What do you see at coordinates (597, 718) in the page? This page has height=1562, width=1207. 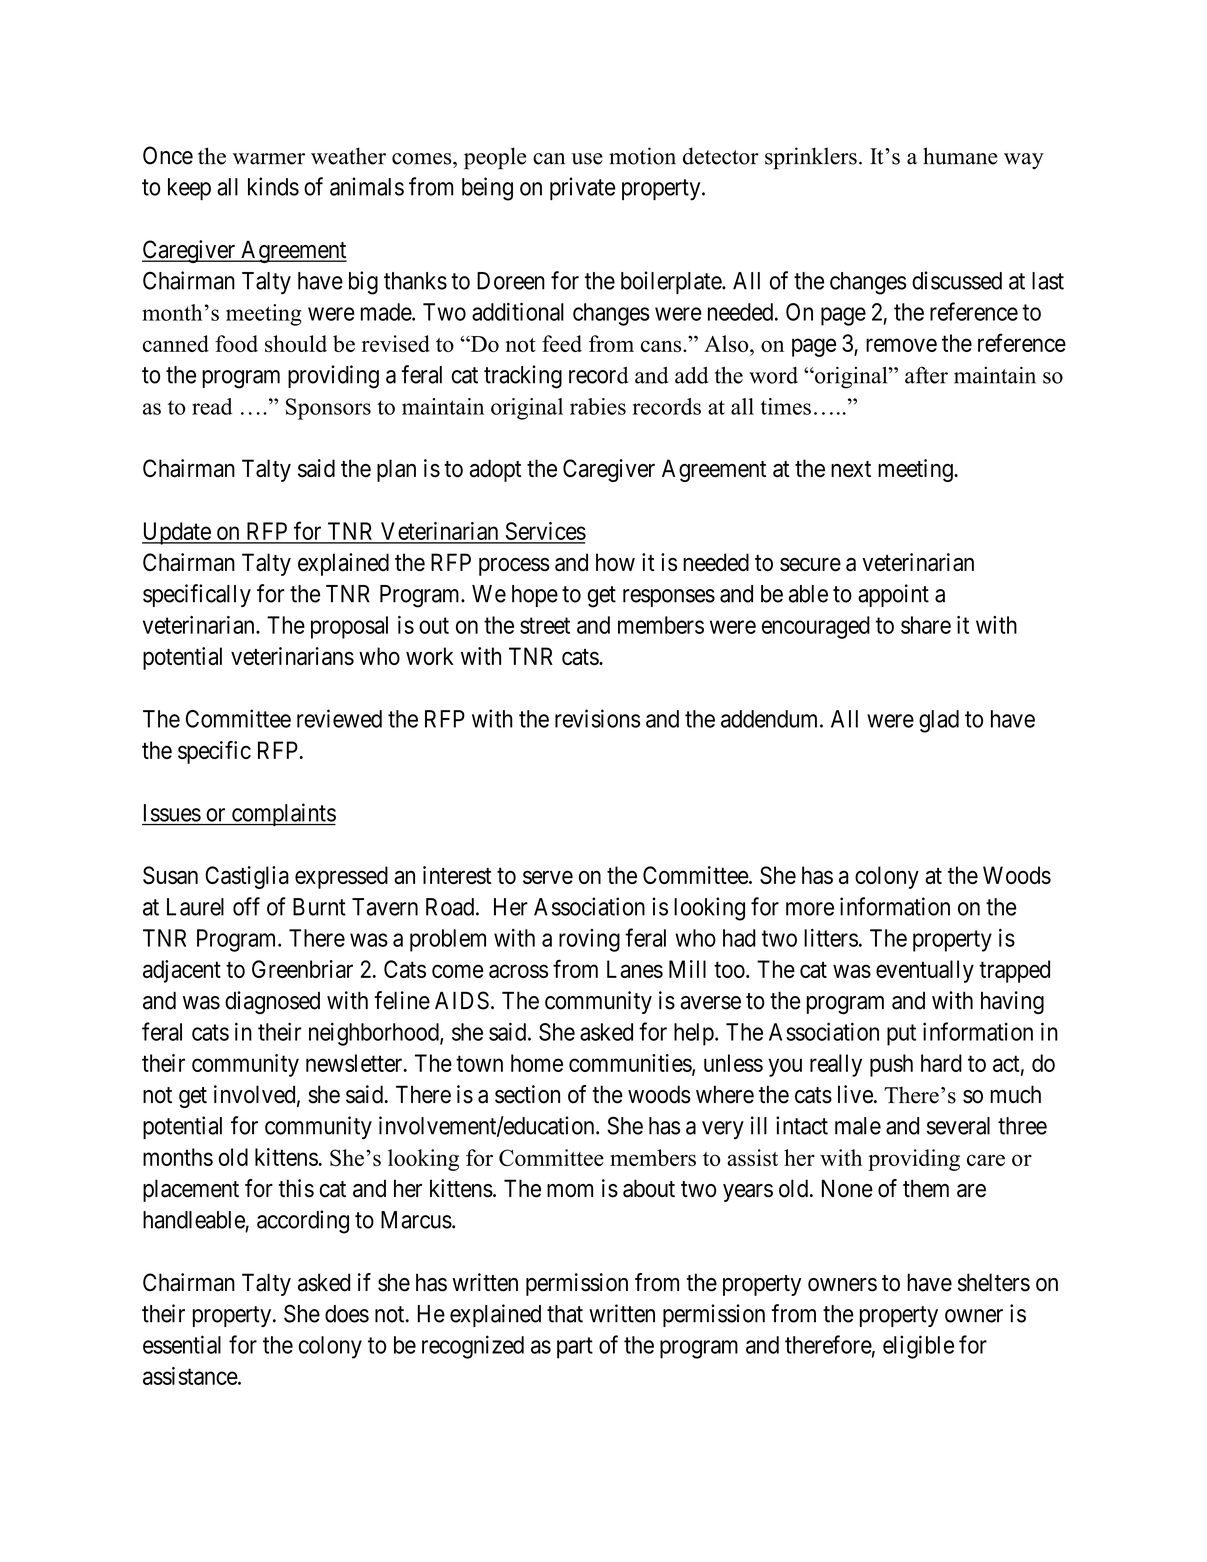 I see `revisions` at bounding box center [597, 718].
